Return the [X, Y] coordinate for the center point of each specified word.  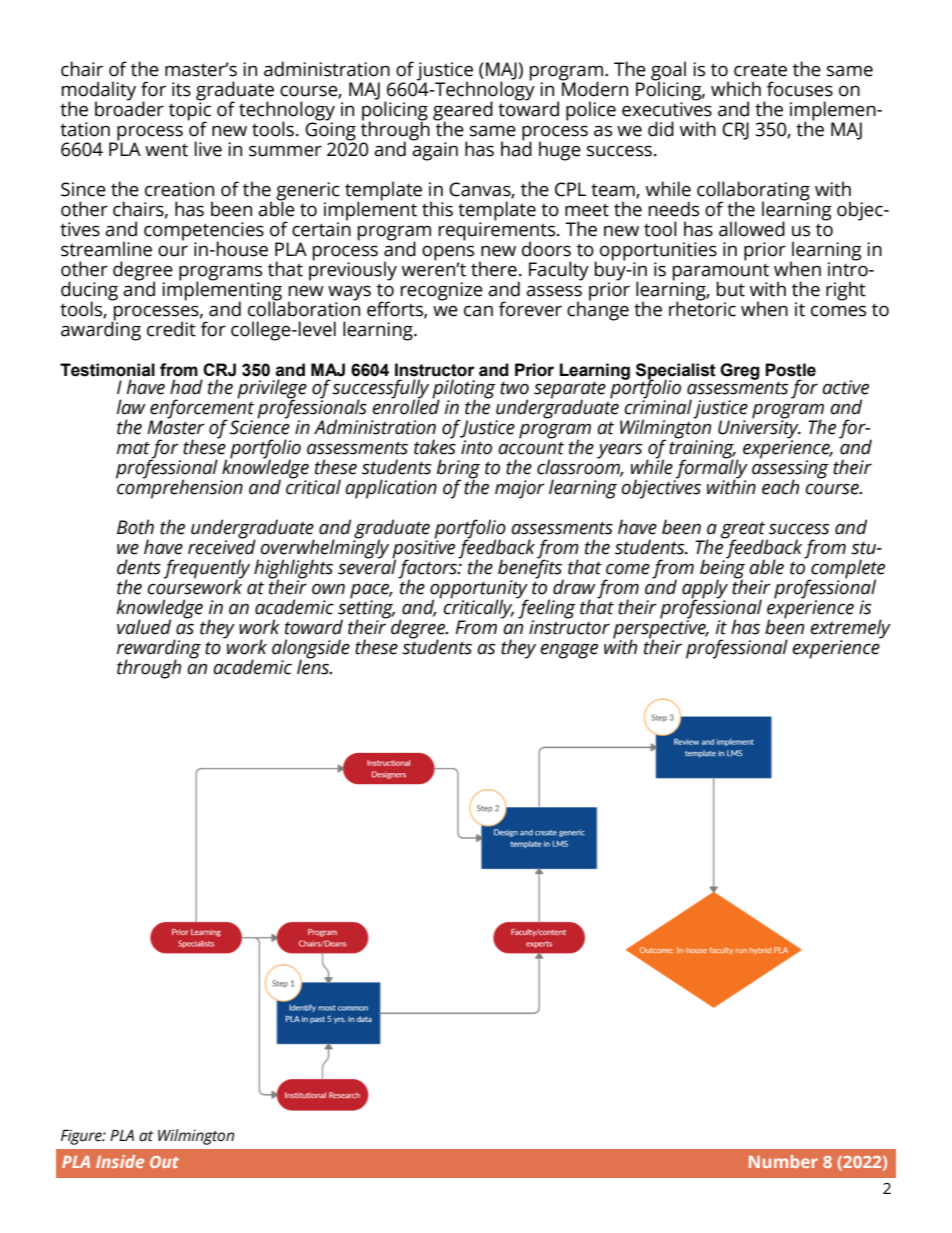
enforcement [202, 409]
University [759, 429]
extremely [850, 630]
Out [164, 1162]
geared [463, 112]
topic [190, 111]
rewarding [159, 650]
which [736, 89]
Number [783, 1161]
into [476, 447]
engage [569, 651]
